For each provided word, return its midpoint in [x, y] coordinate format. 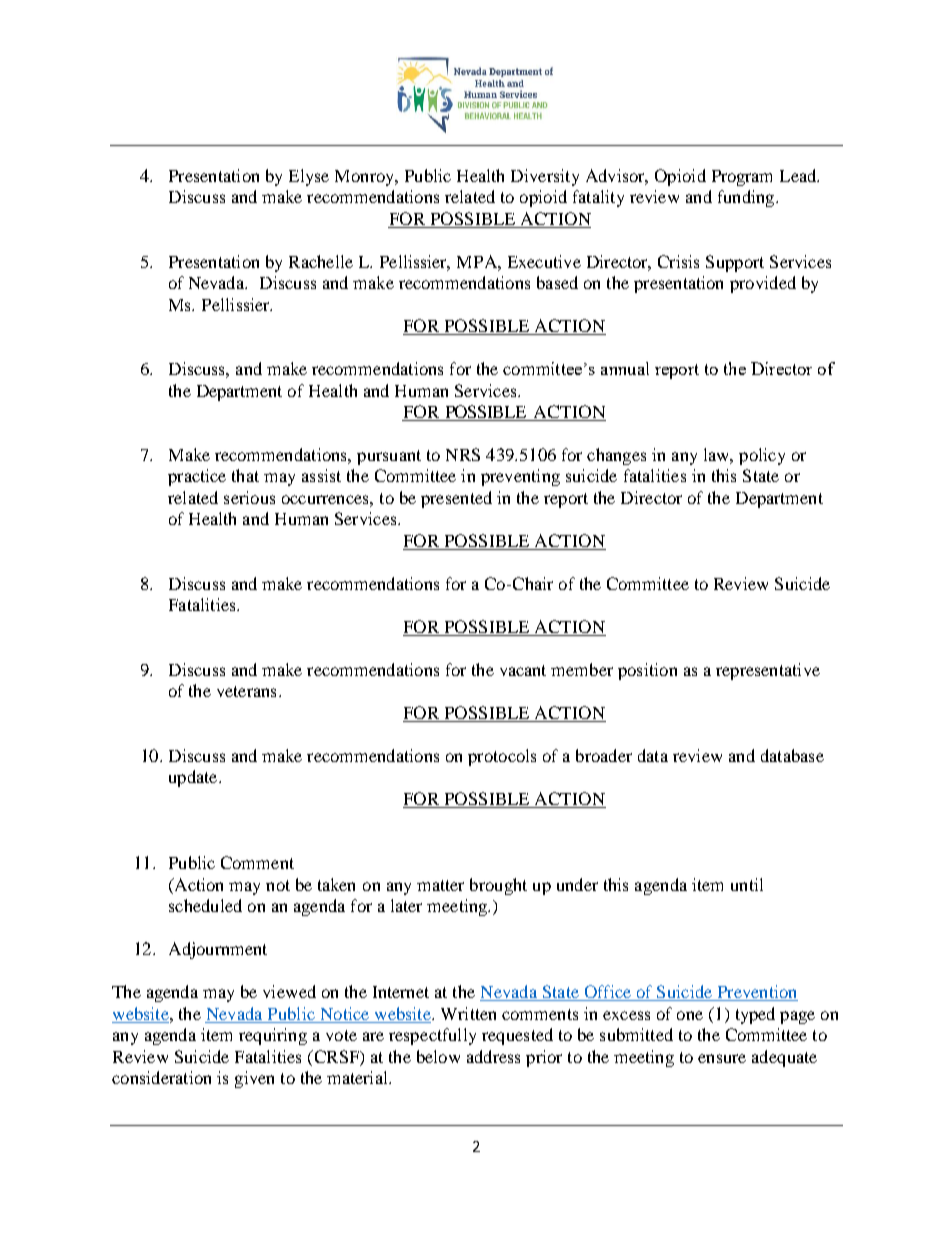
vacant [523, 670]
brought [498, 886]
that [245, 475]
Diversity [545, 177]
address [493, 1056]
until [747, 884]
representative [768, 671]
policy [762, 456]
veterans [246, 691]
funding [747, 198]
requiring [273, 1036]
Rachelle [321, 261]
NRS [463, 454]
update [194, 778]
